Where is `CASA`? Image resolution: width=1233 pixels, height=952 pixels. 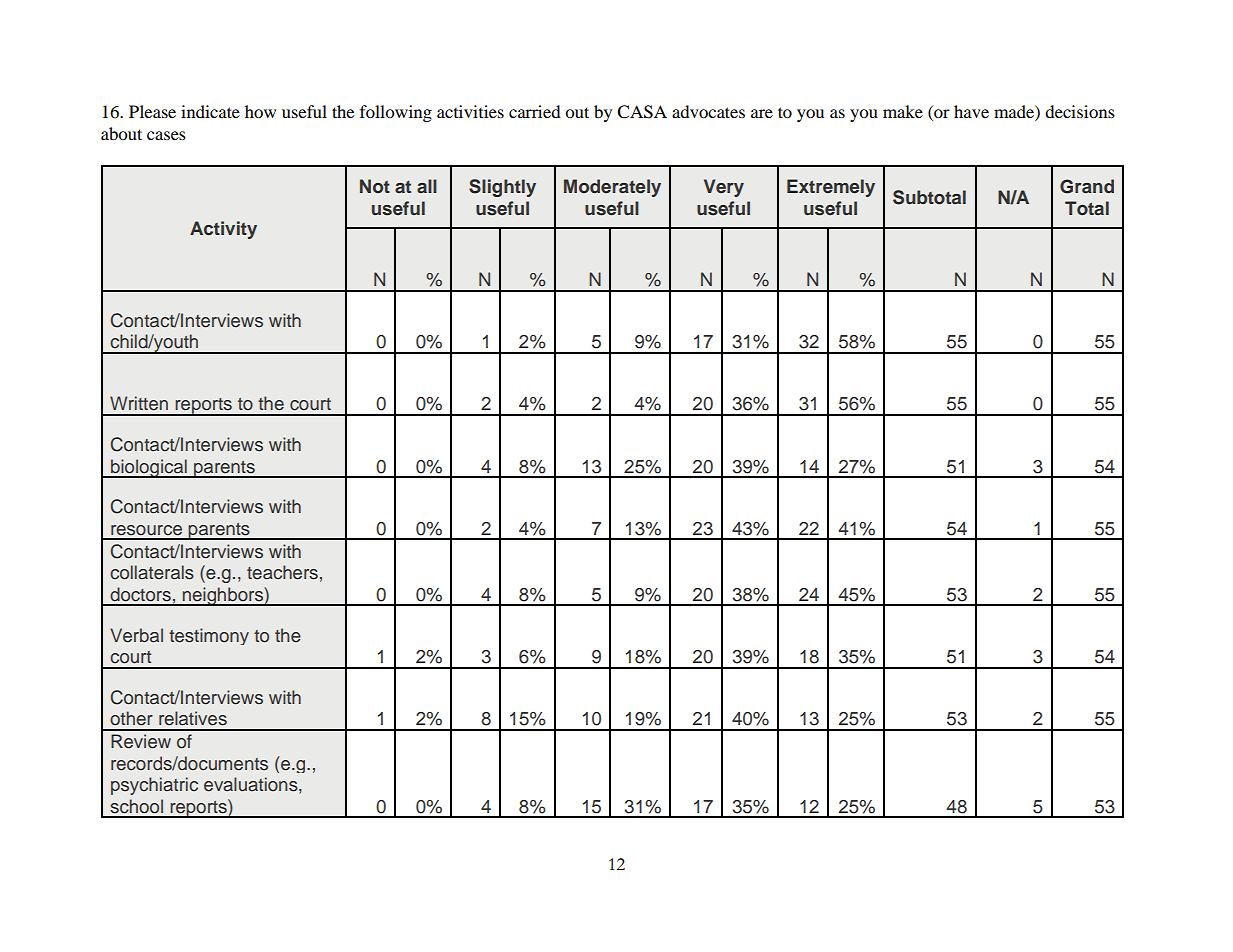 CASA is located at coordinates (642, 112).
